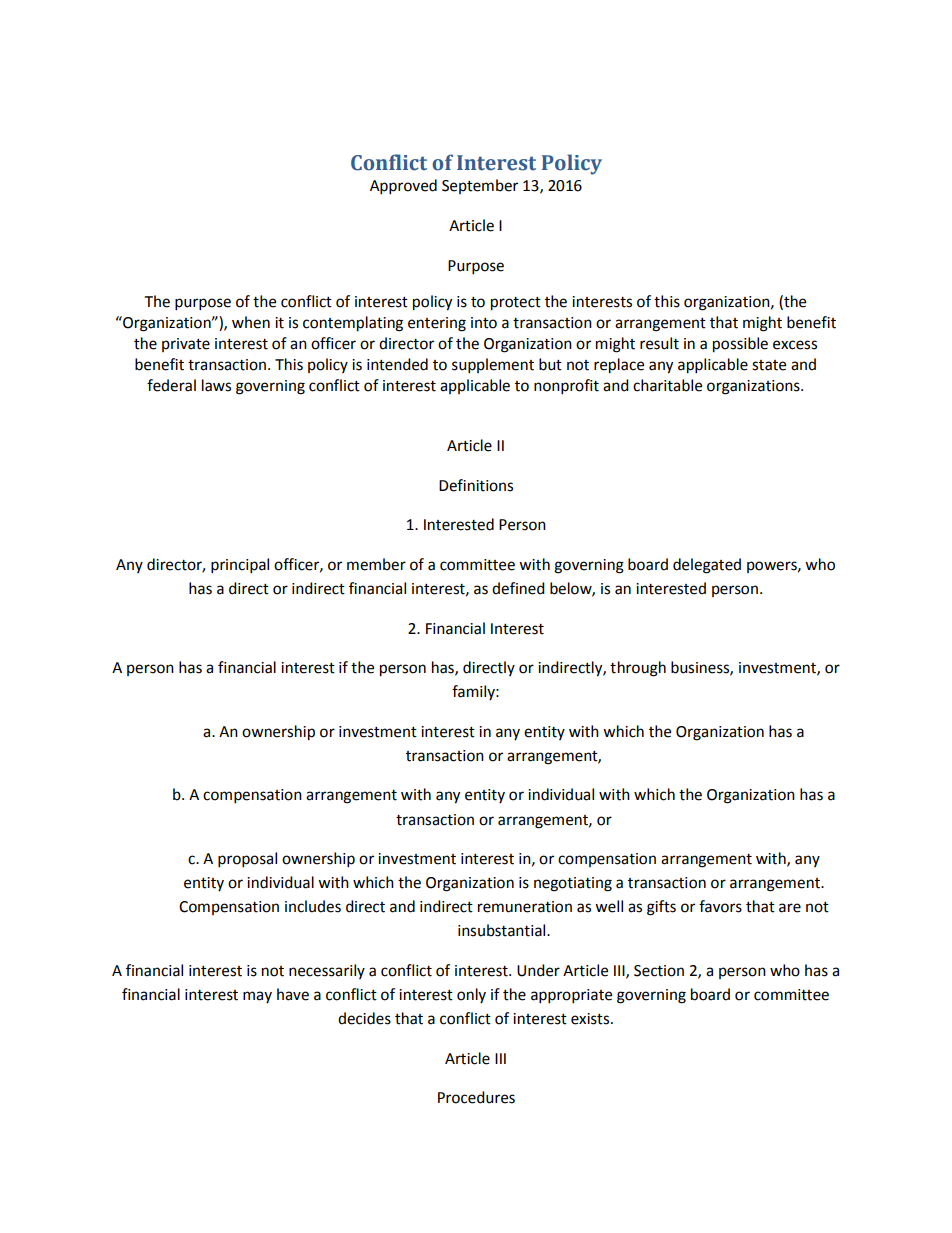  I want to click on possible, so click(740, 345).
